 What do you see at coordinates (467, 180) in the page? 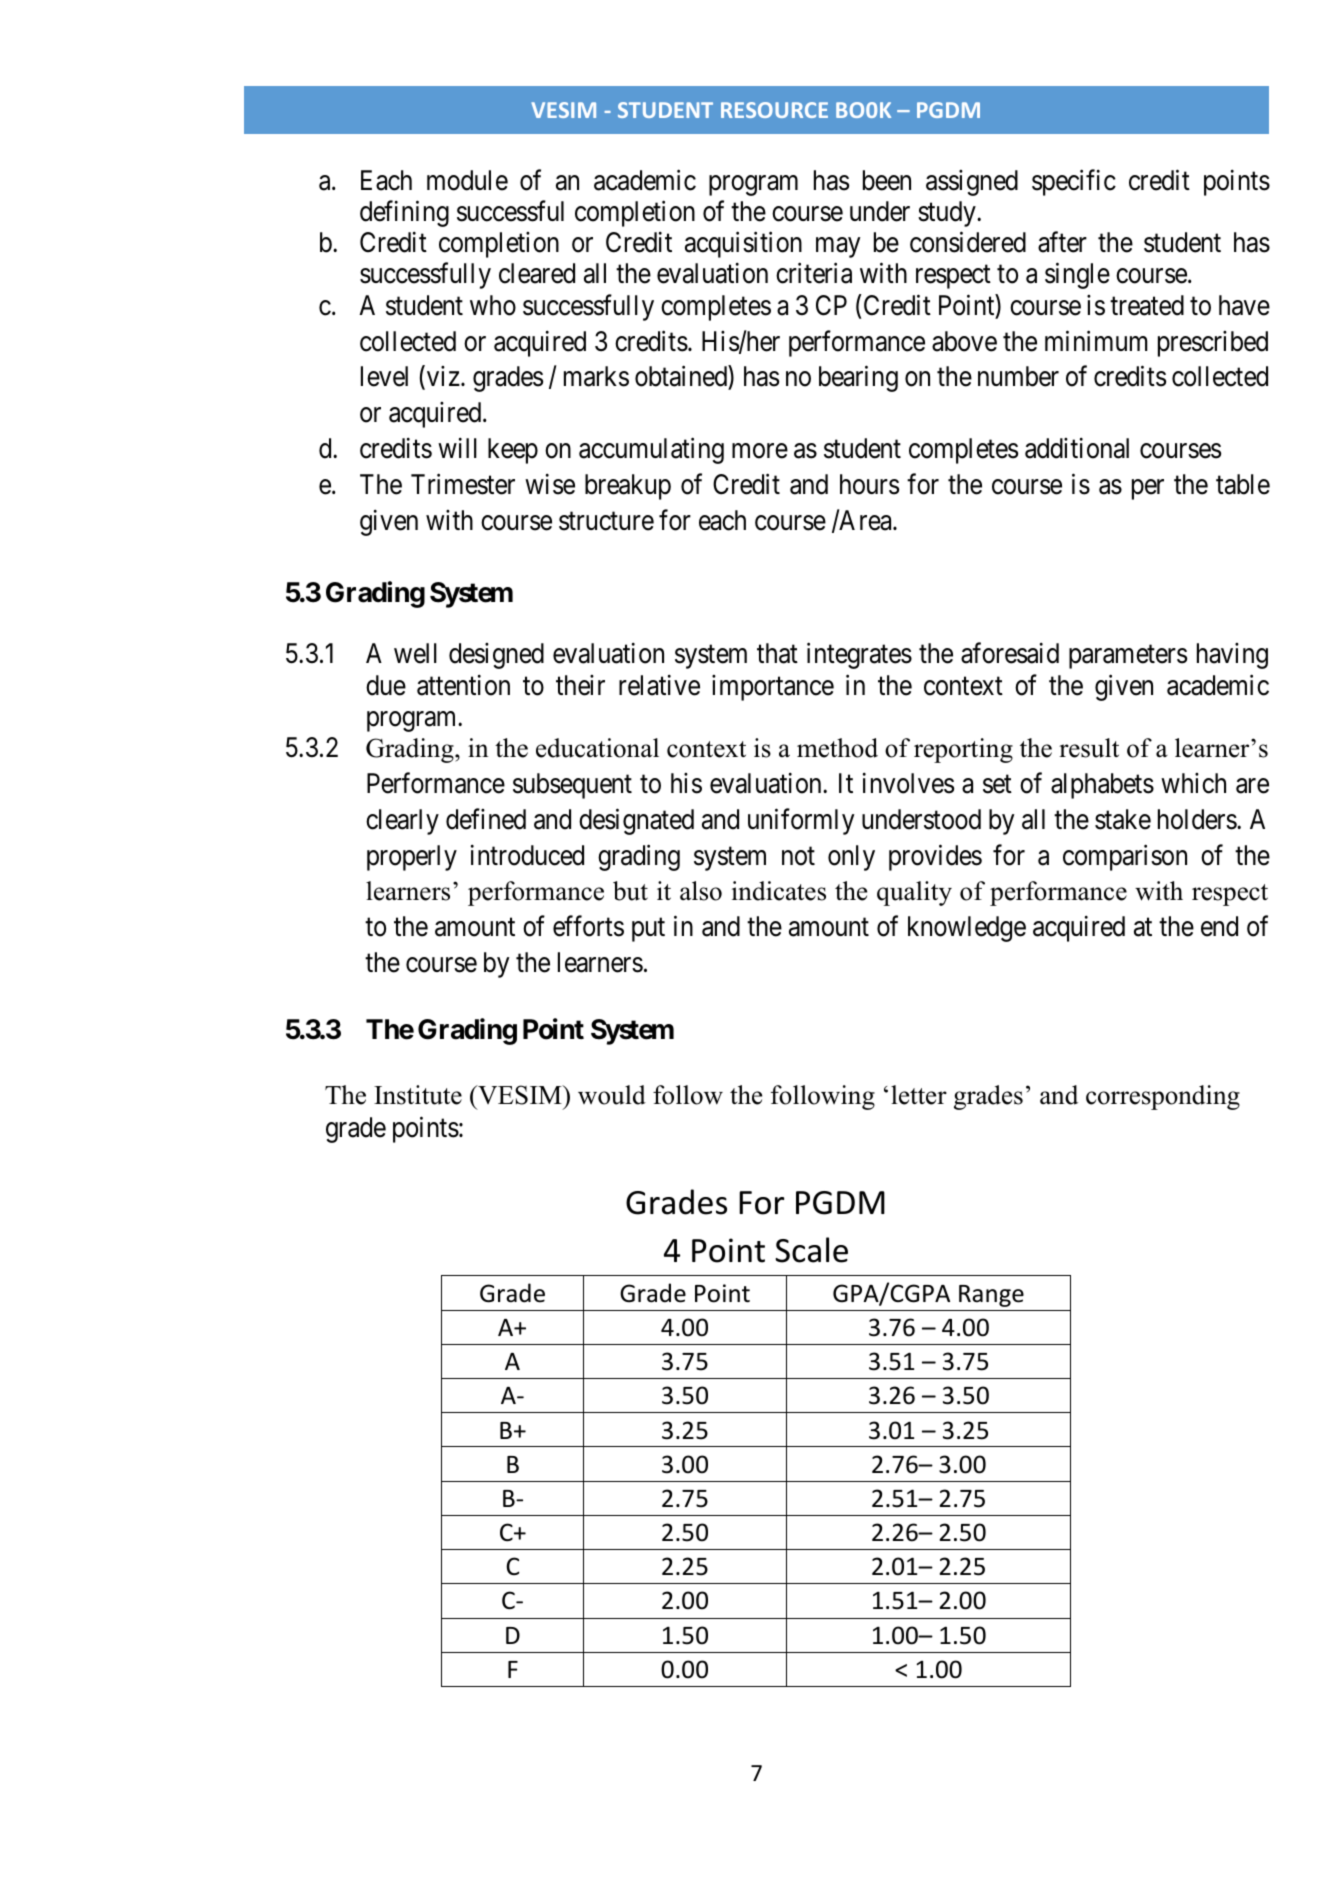
I see `module` at bounding box center [467, 180].
